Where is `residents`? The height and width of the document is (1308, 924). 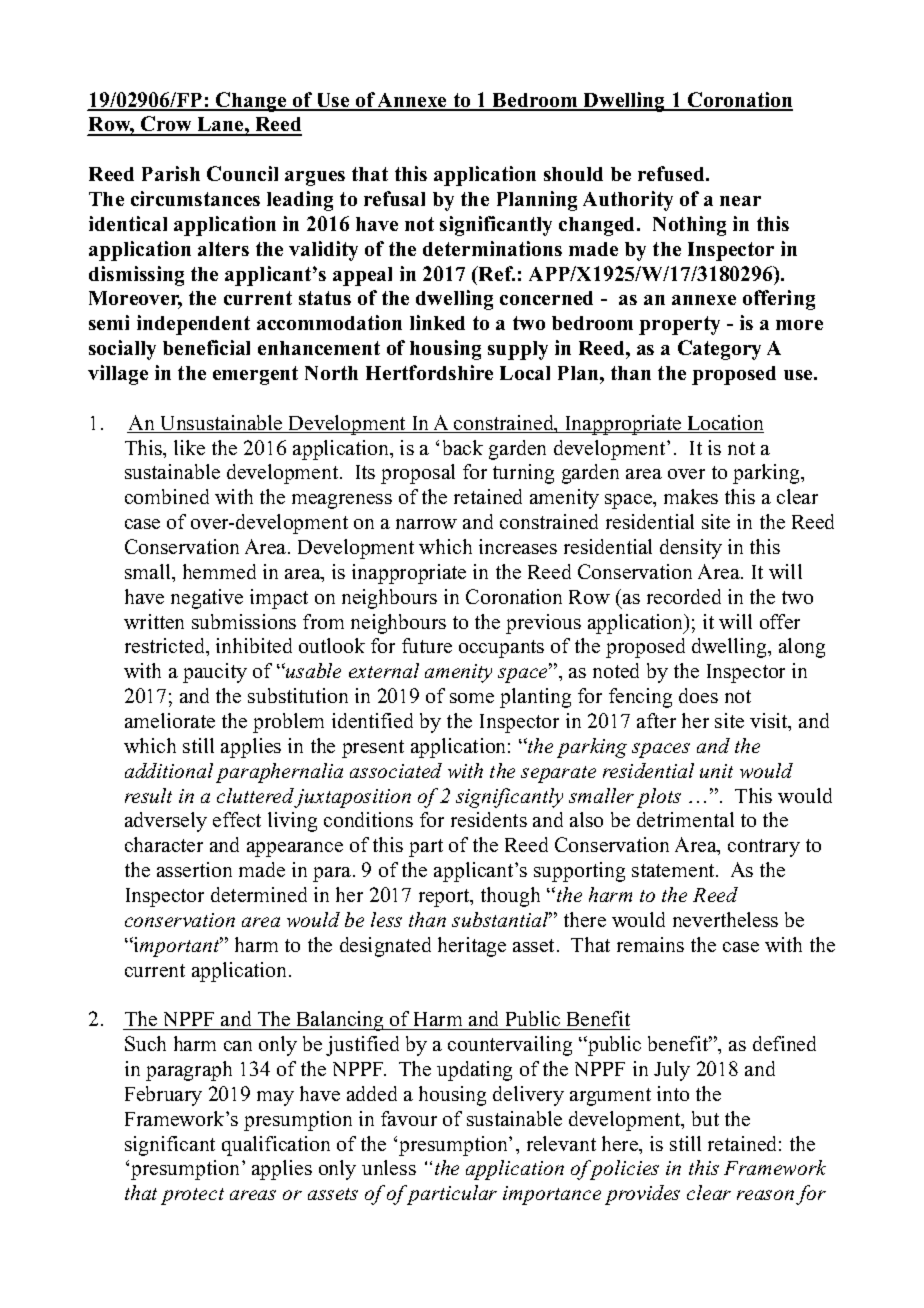
residents is located at coordinates (489, 819).
